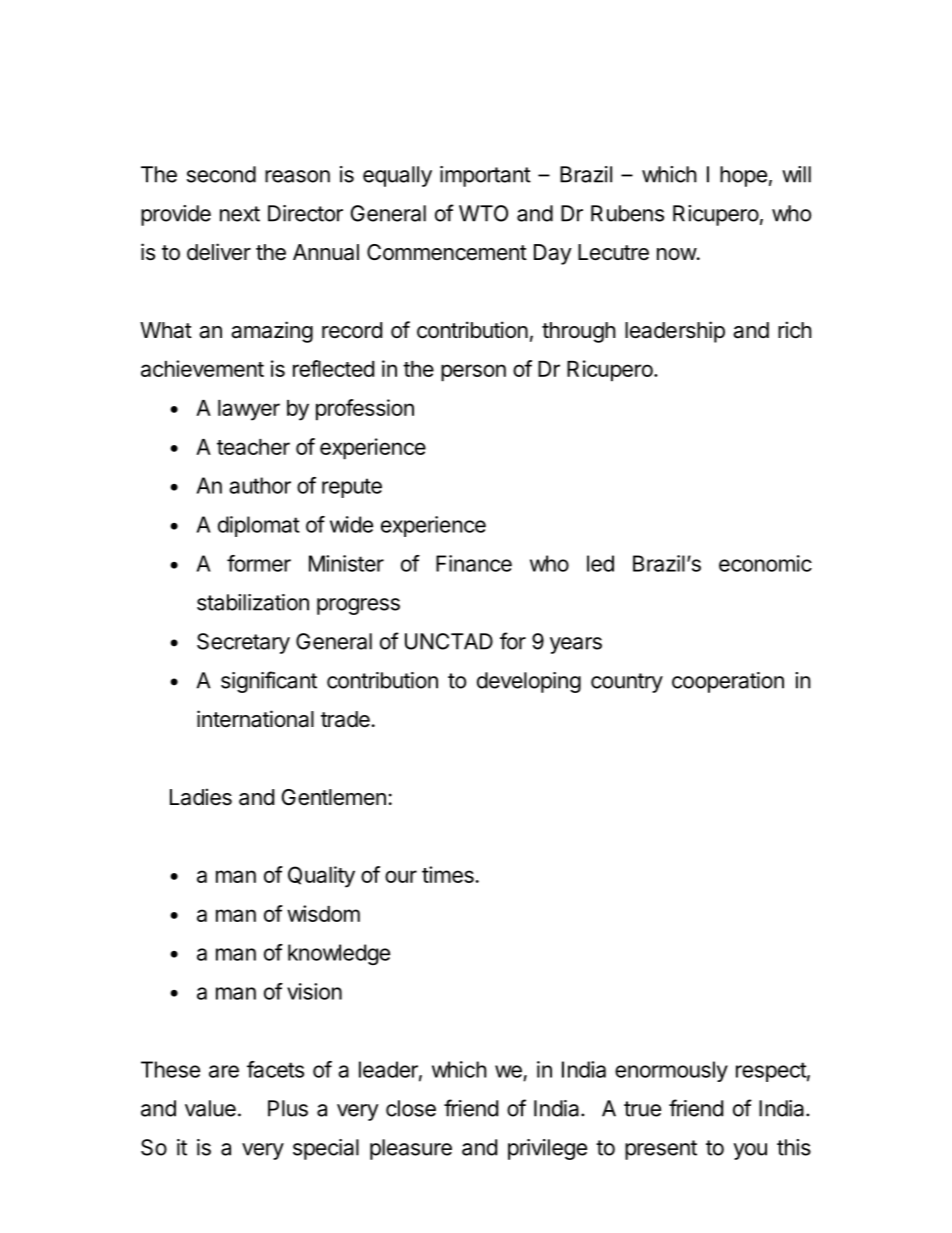  What do you see at coordinates (253, 447) in the image?
I see `teacher` at bounding box center [253, 447].
